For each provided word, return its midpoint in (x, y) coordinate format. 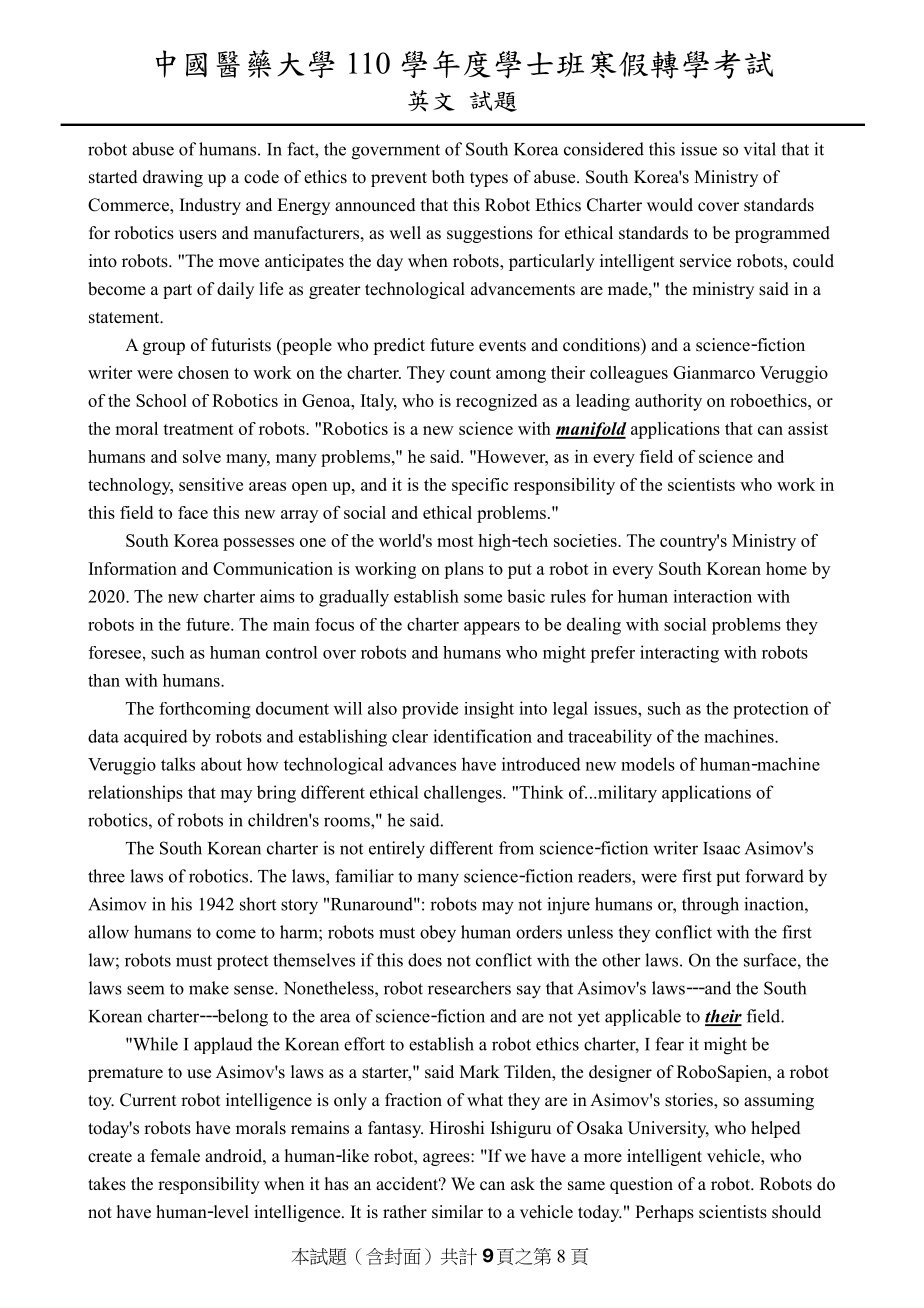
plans (464, 570)
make (209, 988)
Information (133, 568)
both (448, 177)
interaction (712, 596)
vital (760, 149)
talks (178, 764)
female (175, 1156)
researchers (469, 988)
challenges (464, 794)
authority (668, 402)
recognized (496, 402)
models (648, 764)
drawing (173, 178)
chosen (203, 372)
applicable (643, 1017)
